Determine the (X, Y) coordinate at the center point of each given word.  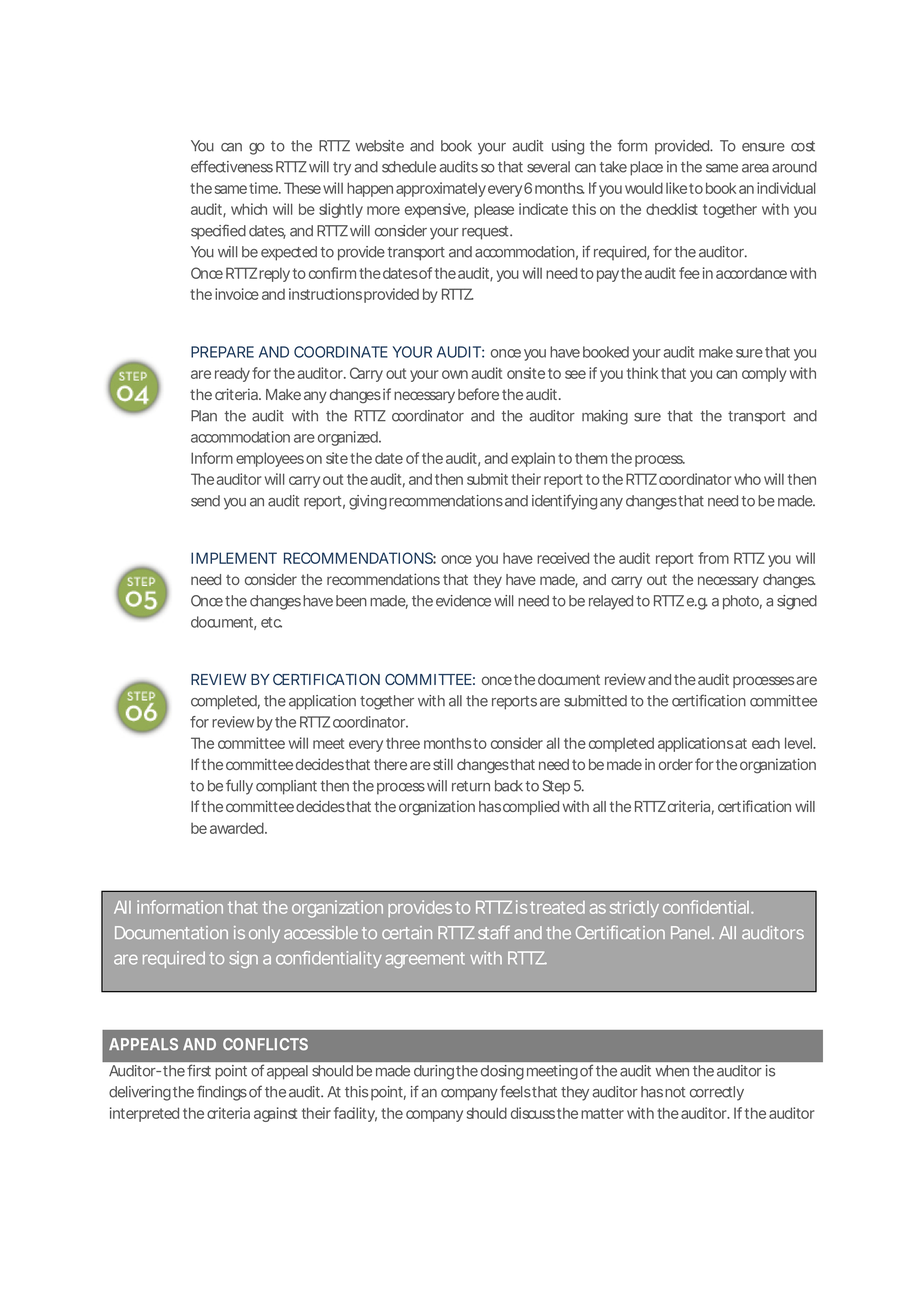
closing (502, 1072)
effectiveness (232, 166)
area (755, 168)
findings (222, 1093)
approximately (441, 189)
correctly (717, 1093)
